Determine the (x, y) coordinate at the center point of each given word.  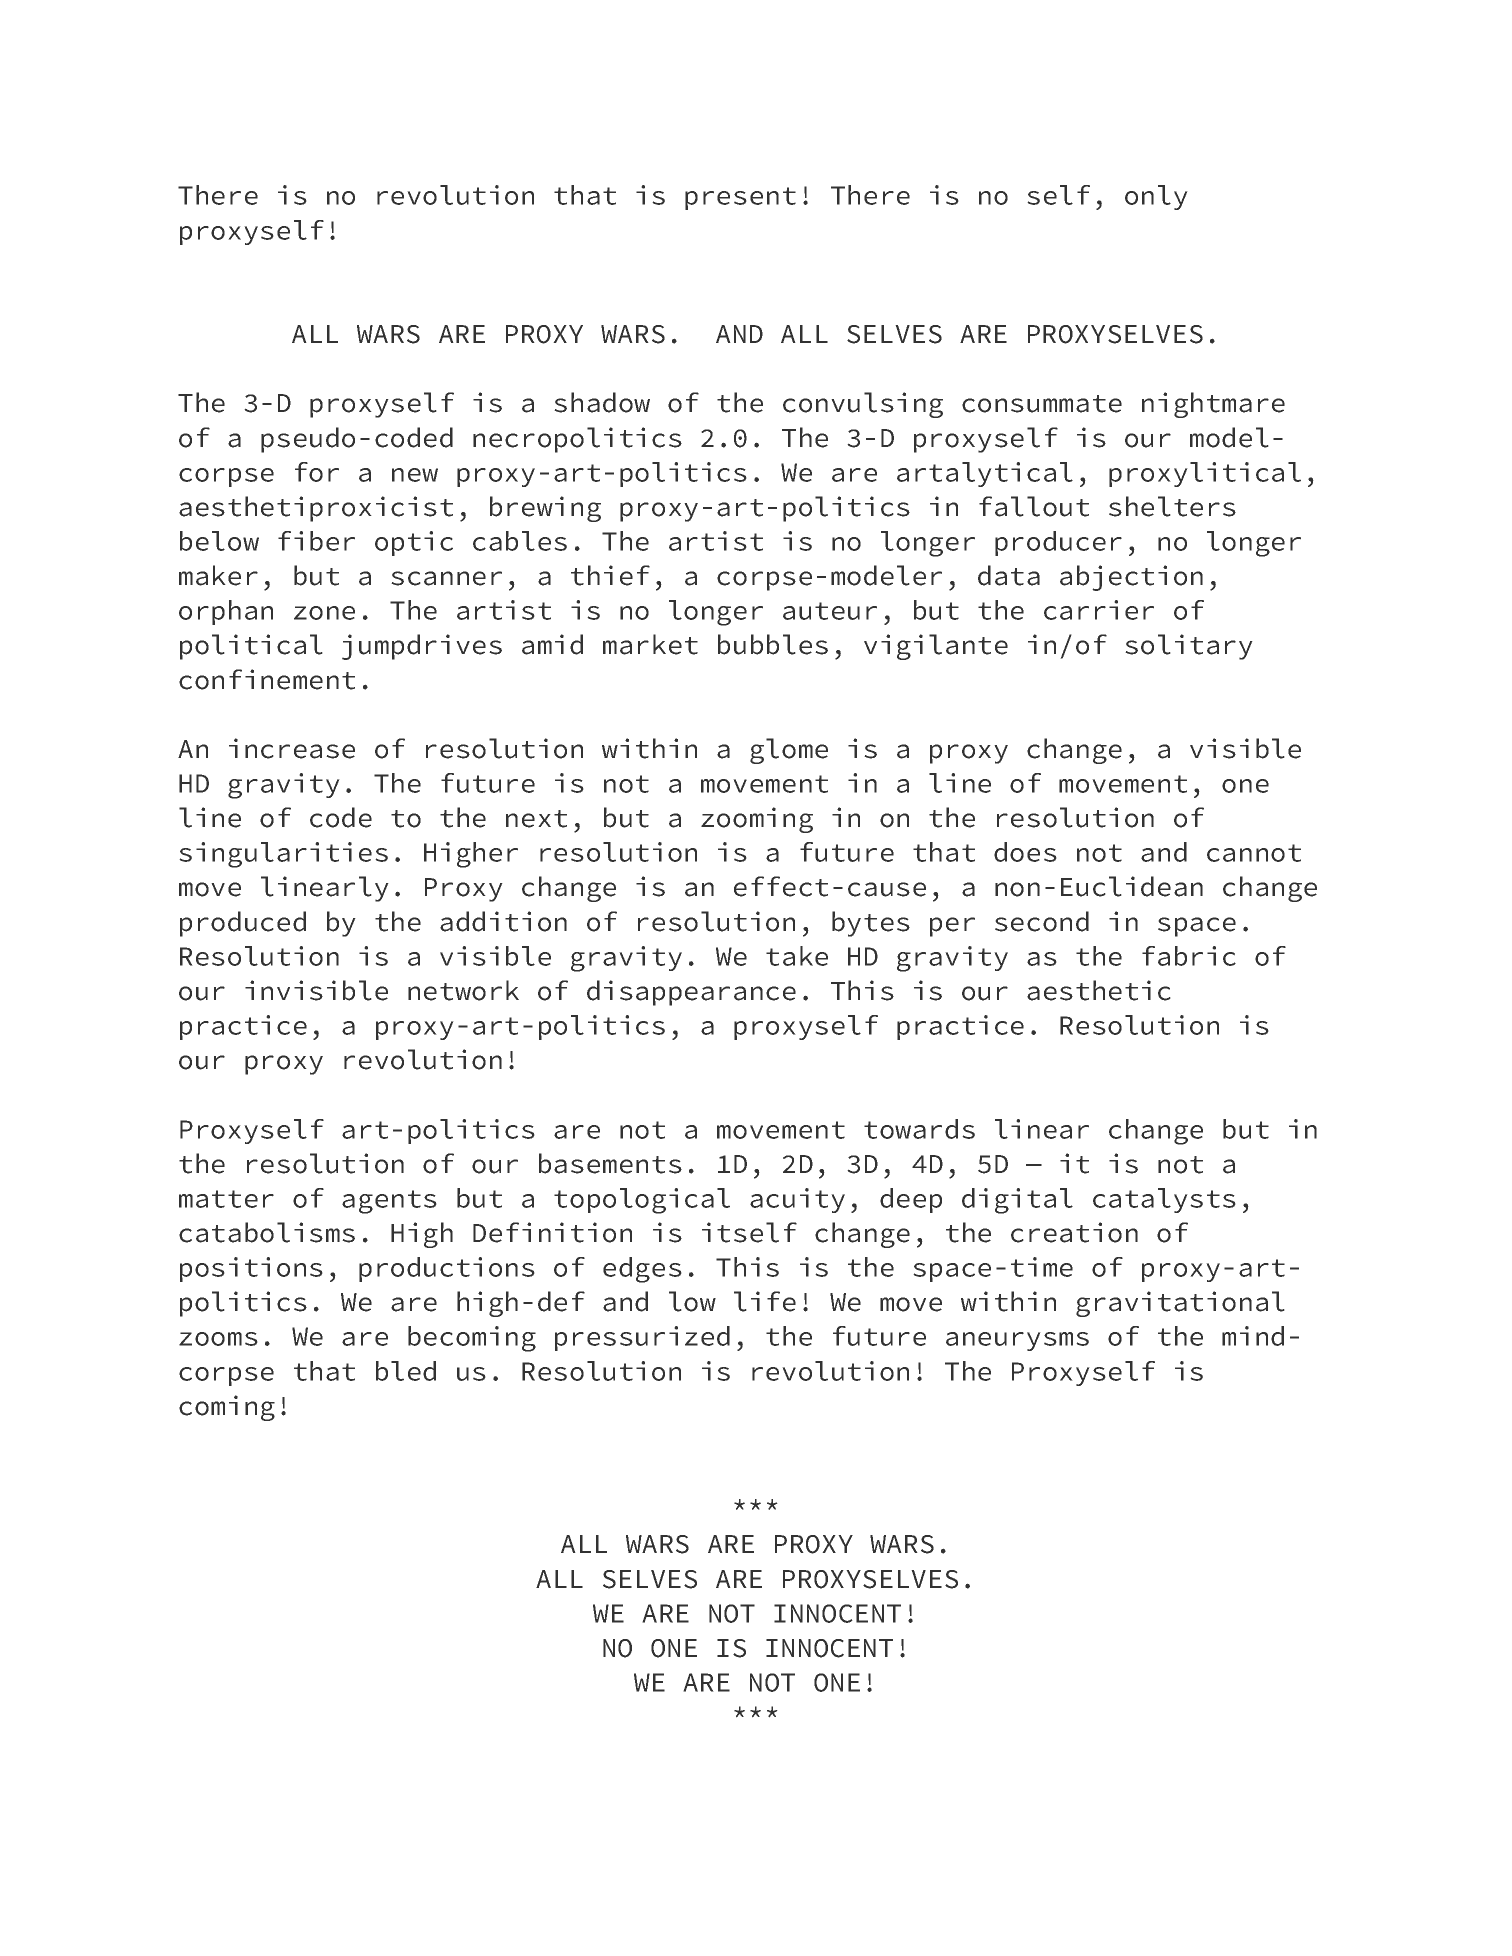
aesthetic (1099, 990)
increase (292, 748)
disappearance (691, 993)
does (1025, 852)
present (740, 198)
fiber (316, 541)
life (765, 1301)
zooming (757, 820)
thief (610, 575)
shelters (1172, 506)
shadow (602, 402)
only (1156, 197)
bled (406, 1371)
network (463, 990)
